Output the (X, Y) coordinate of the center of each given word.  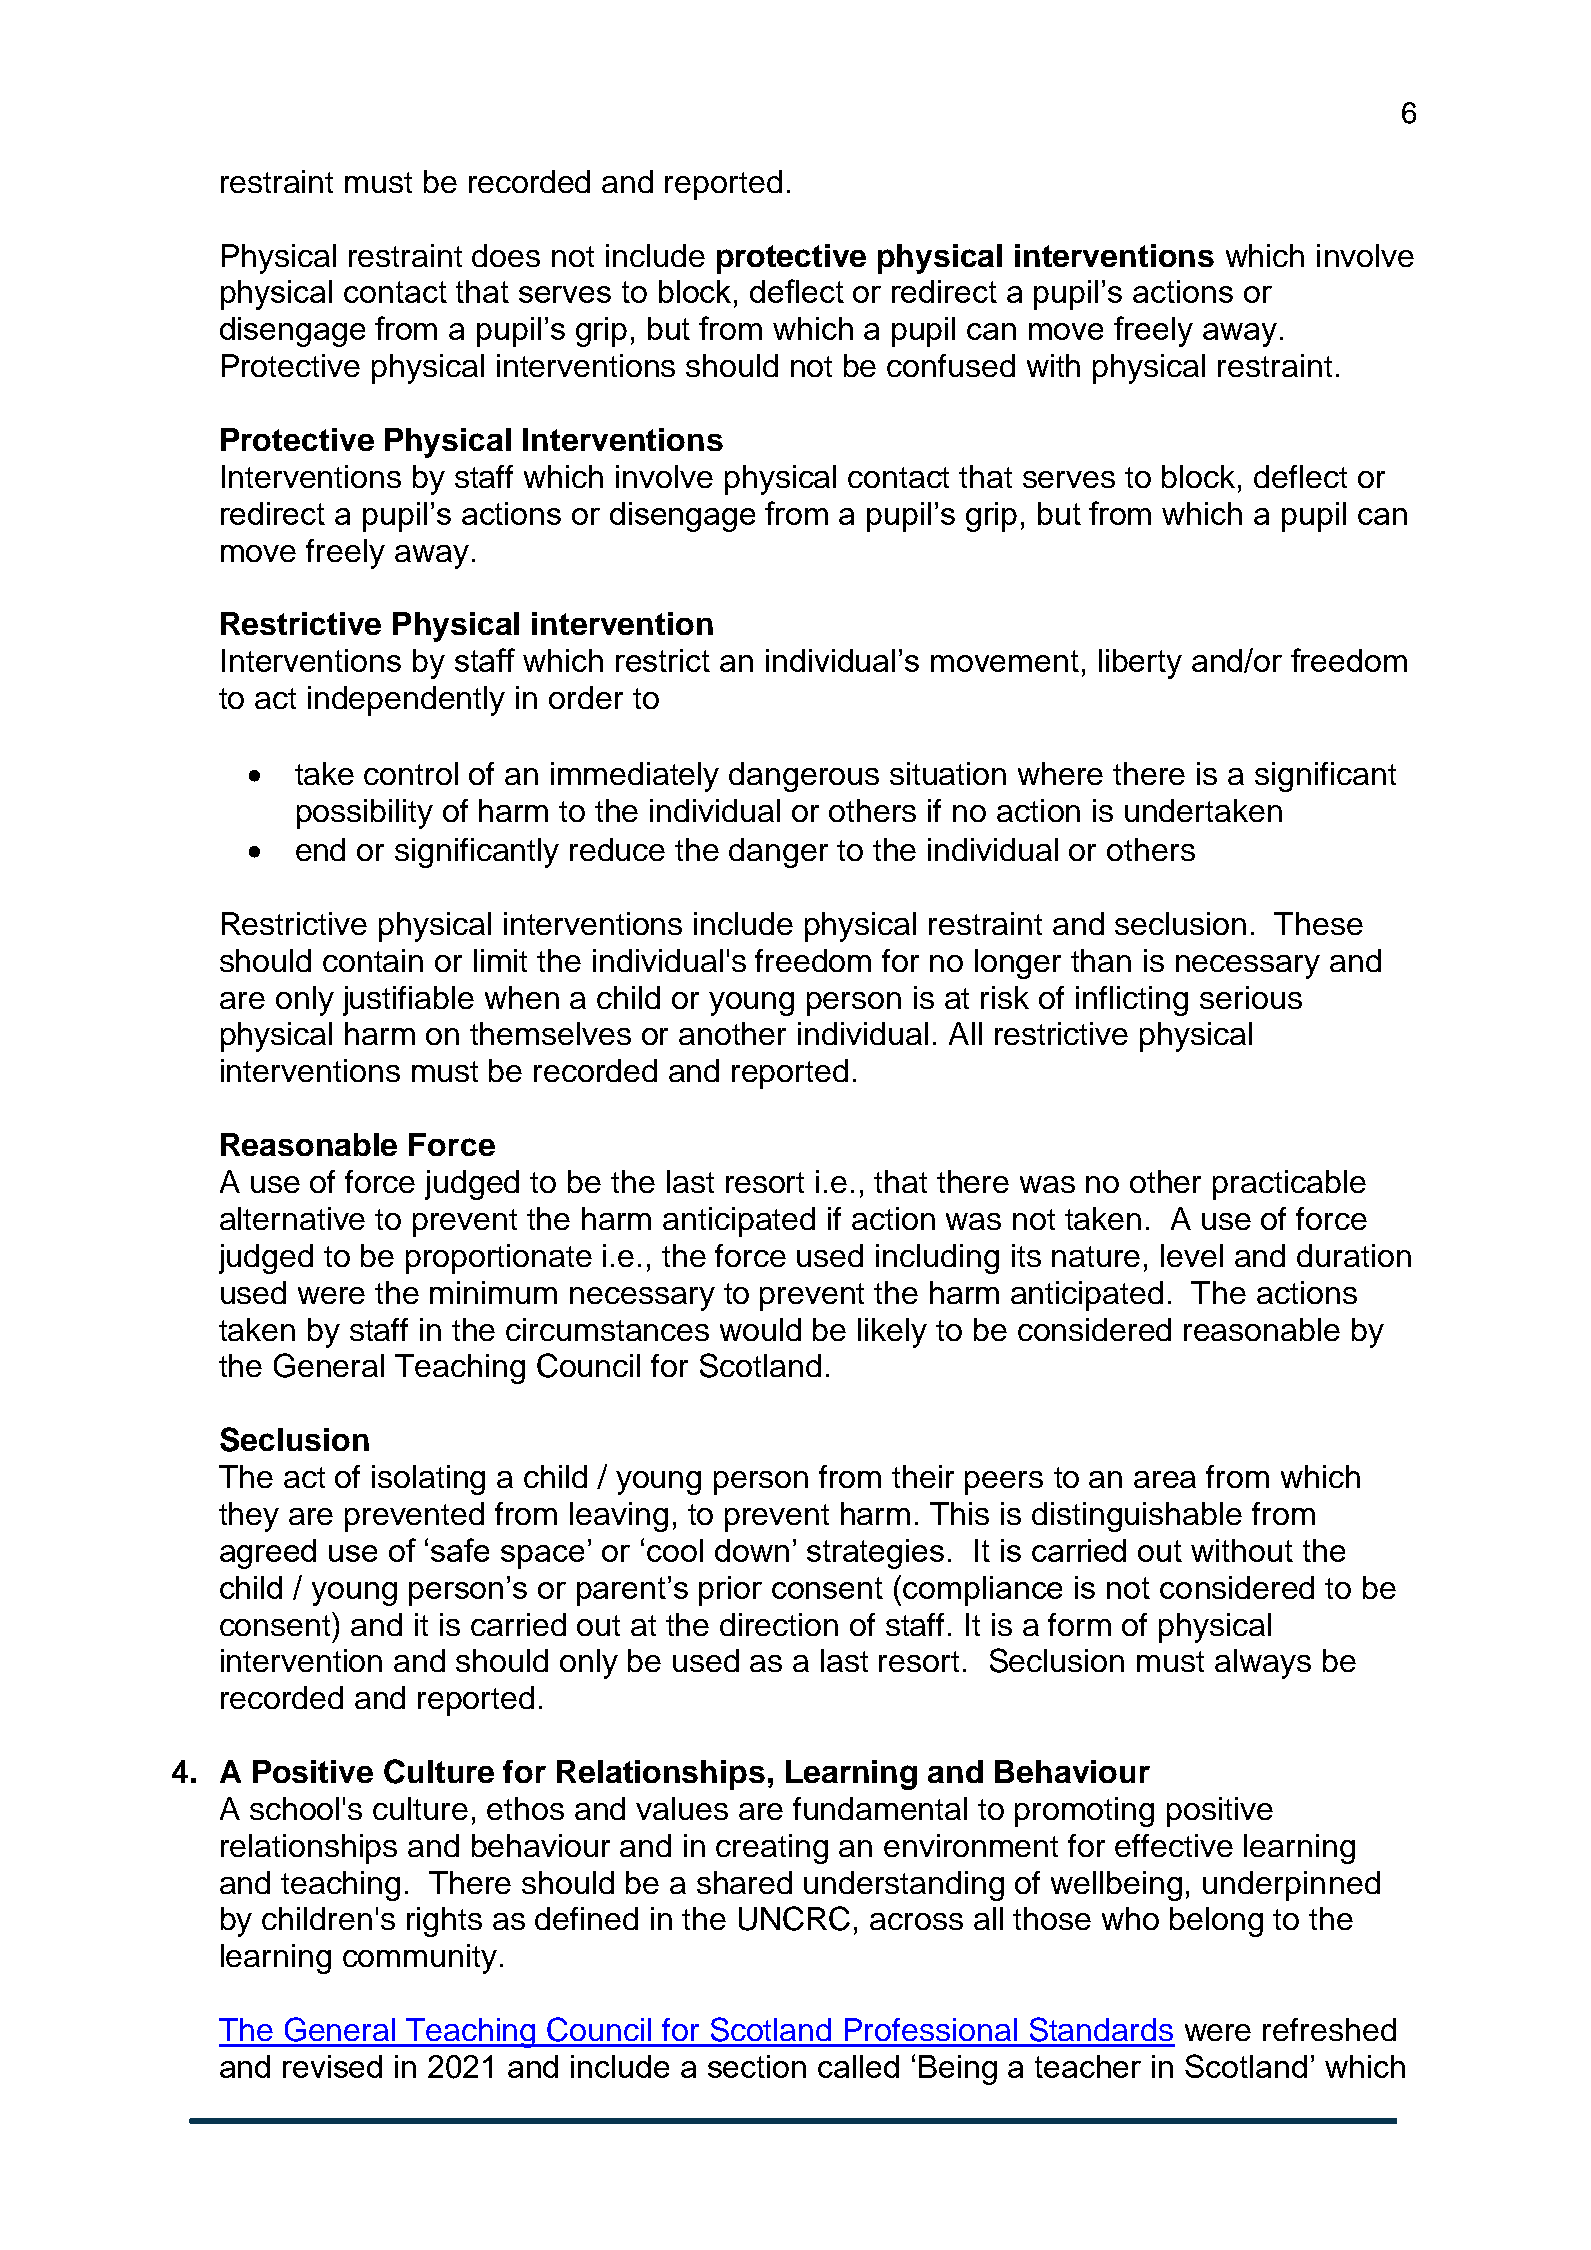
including (937, 1259)
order (586, 697)
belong (1216, 1922)
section (757, 2066)
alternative (292, 1218)
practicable (1289, 1185)
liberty (1140, 664)
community (420, 1959)
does (506, 255)
